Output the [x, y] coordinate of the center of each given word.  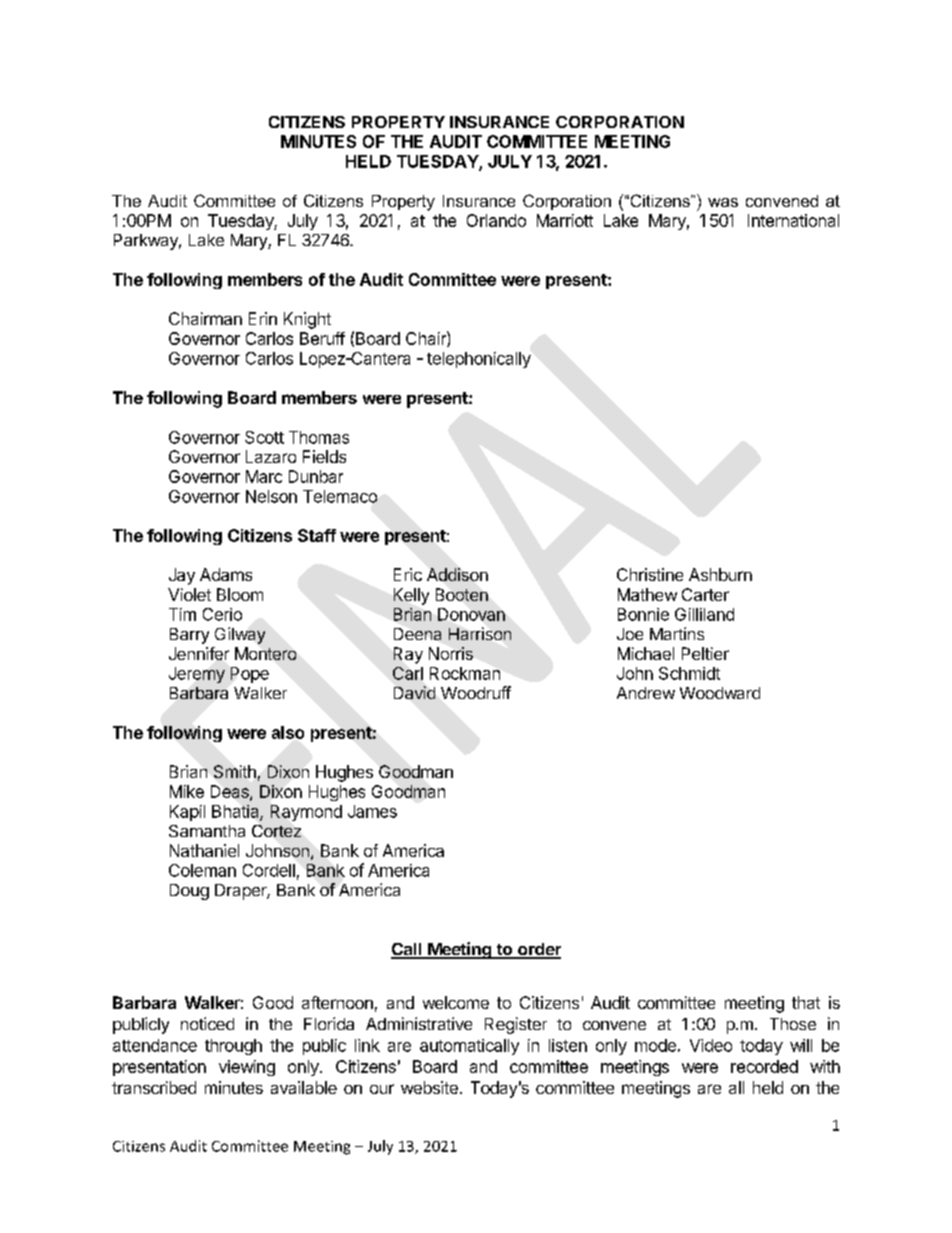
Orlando [496, 220]
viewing [247, 1068]
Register [516, 1025]
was [723, 202]
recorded [764, 1066]
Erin [263, 318]
